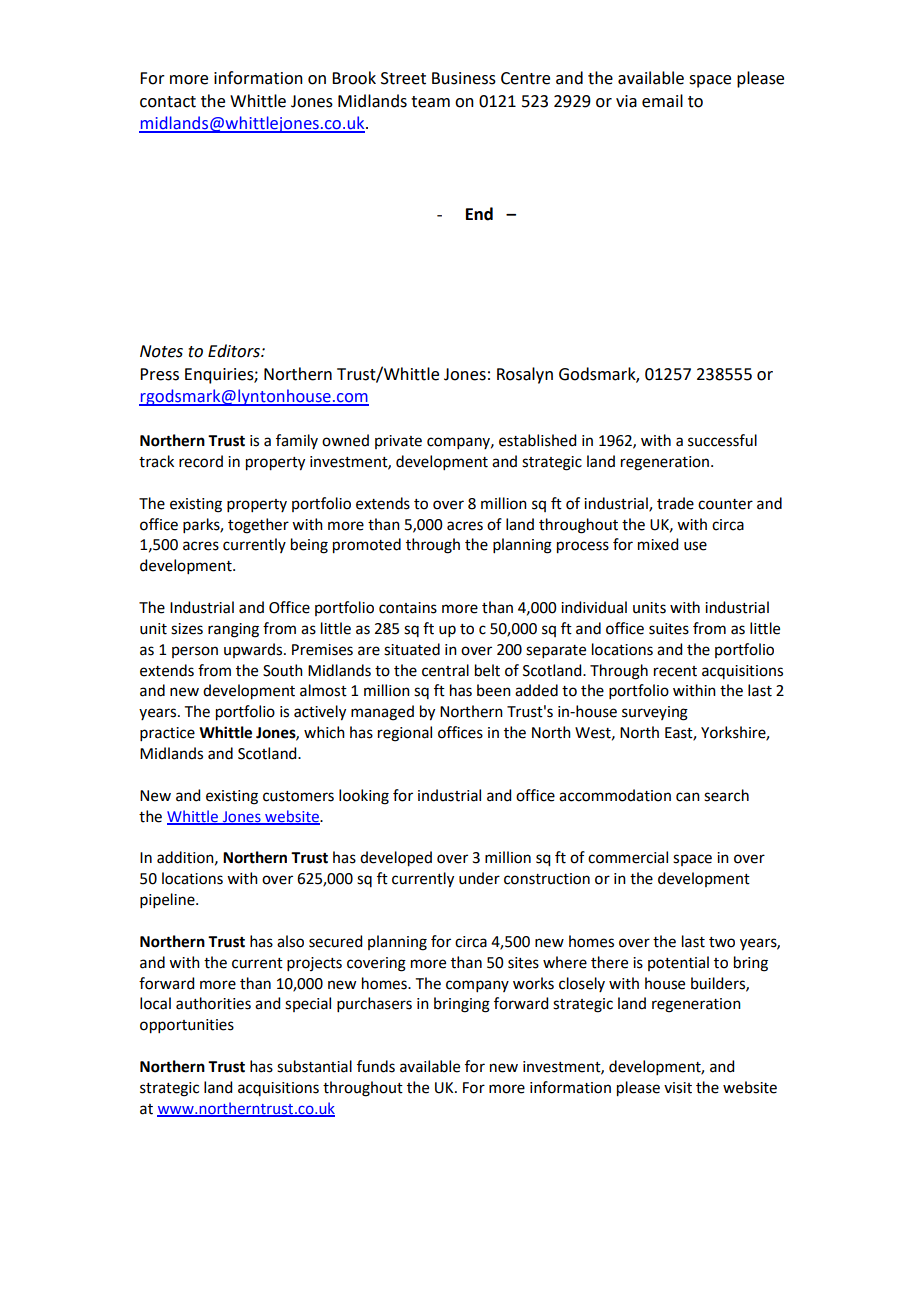 The image size is (924, 1308). Describe the element at coordinates (655, 713) in the screenshot. I see `surveying` at that location.
